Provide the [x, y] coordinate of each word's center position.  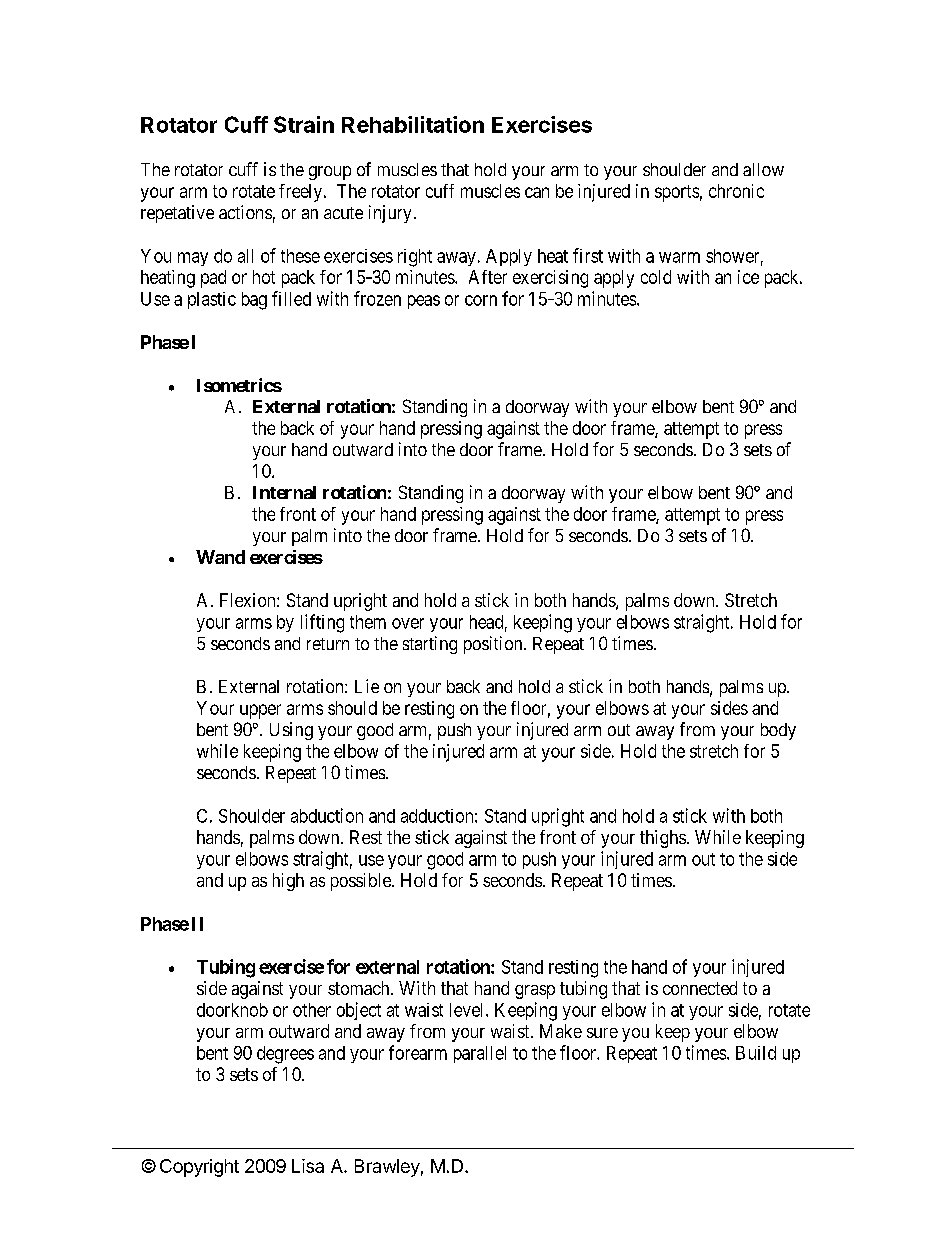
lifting [322, 623]
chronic [736, 191]
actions [245, 212]
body [778, 731]
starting [430, 645]
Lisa [308, 1166]
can [537, 192]
